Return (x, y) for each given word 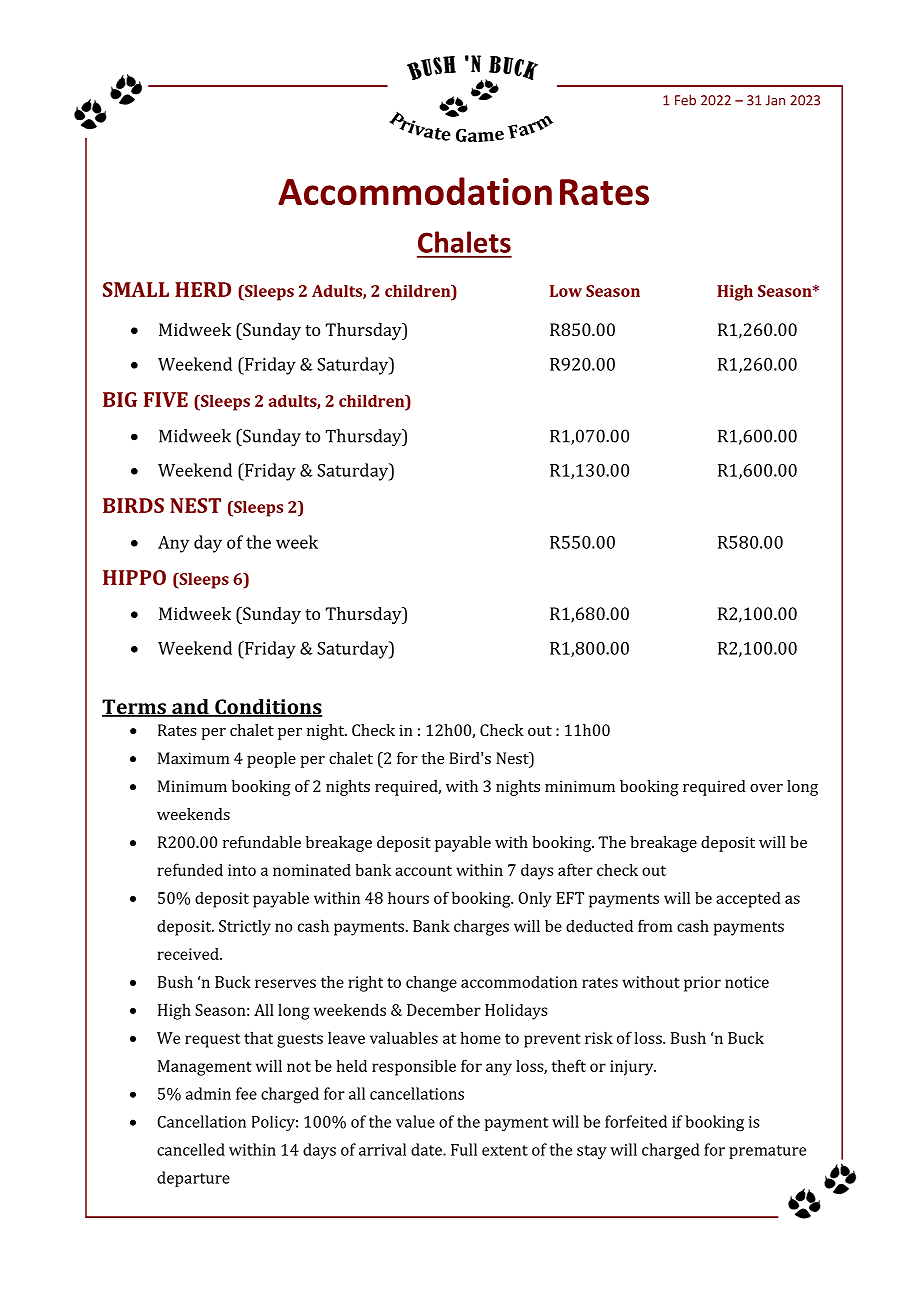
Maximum (194, 758)
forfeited (636, 1121)
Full (464, 1149)
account (423, 870)
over (766, 788)
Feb (685, 100)
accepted (748, 899)
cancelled (191, 1149)
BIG (120, 399)
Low (566, 291)
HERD (203, 289)
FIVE (166, 399)
